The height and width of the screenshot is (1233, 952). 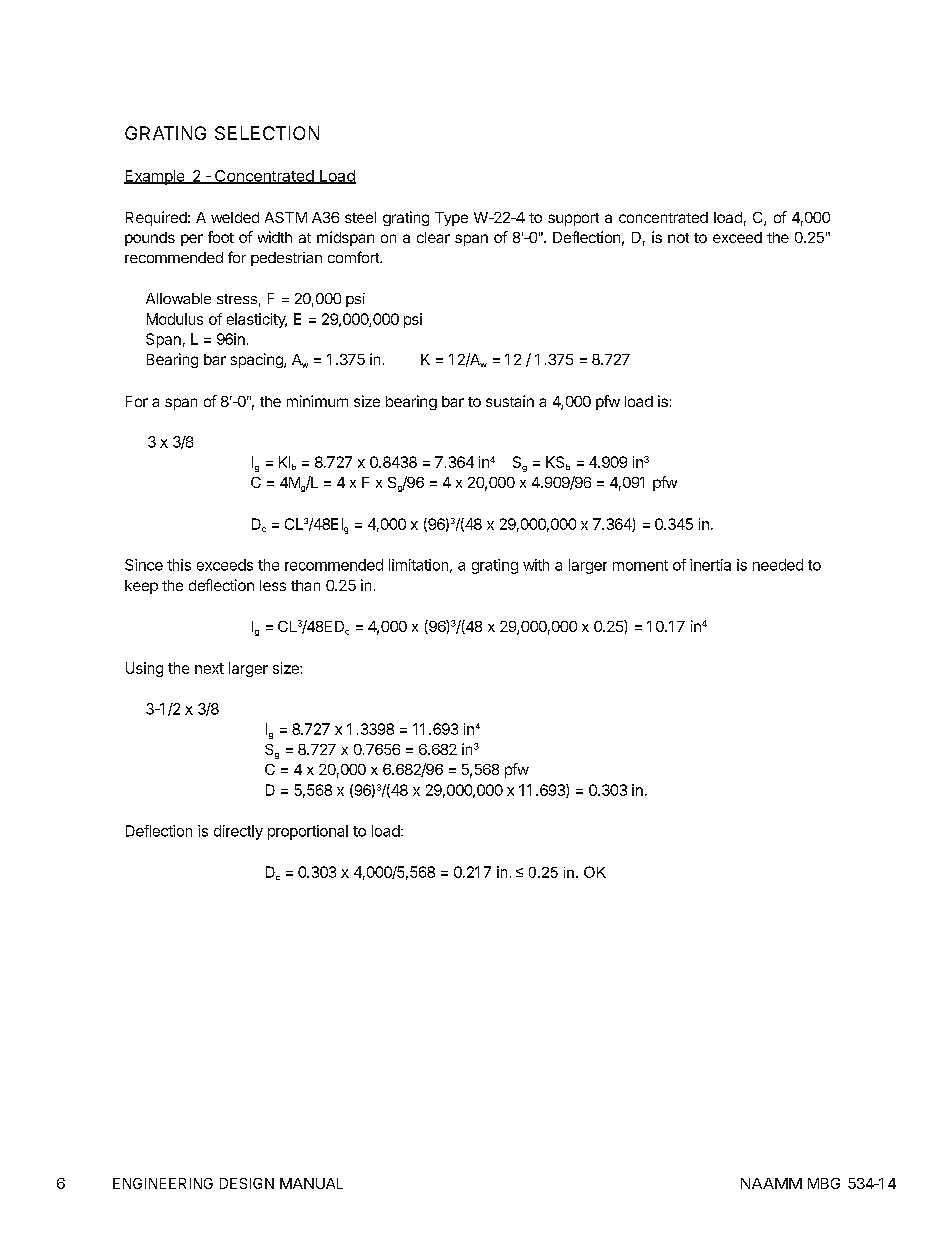 I want to click on DESIGN, so click(x=247, y=1183).
